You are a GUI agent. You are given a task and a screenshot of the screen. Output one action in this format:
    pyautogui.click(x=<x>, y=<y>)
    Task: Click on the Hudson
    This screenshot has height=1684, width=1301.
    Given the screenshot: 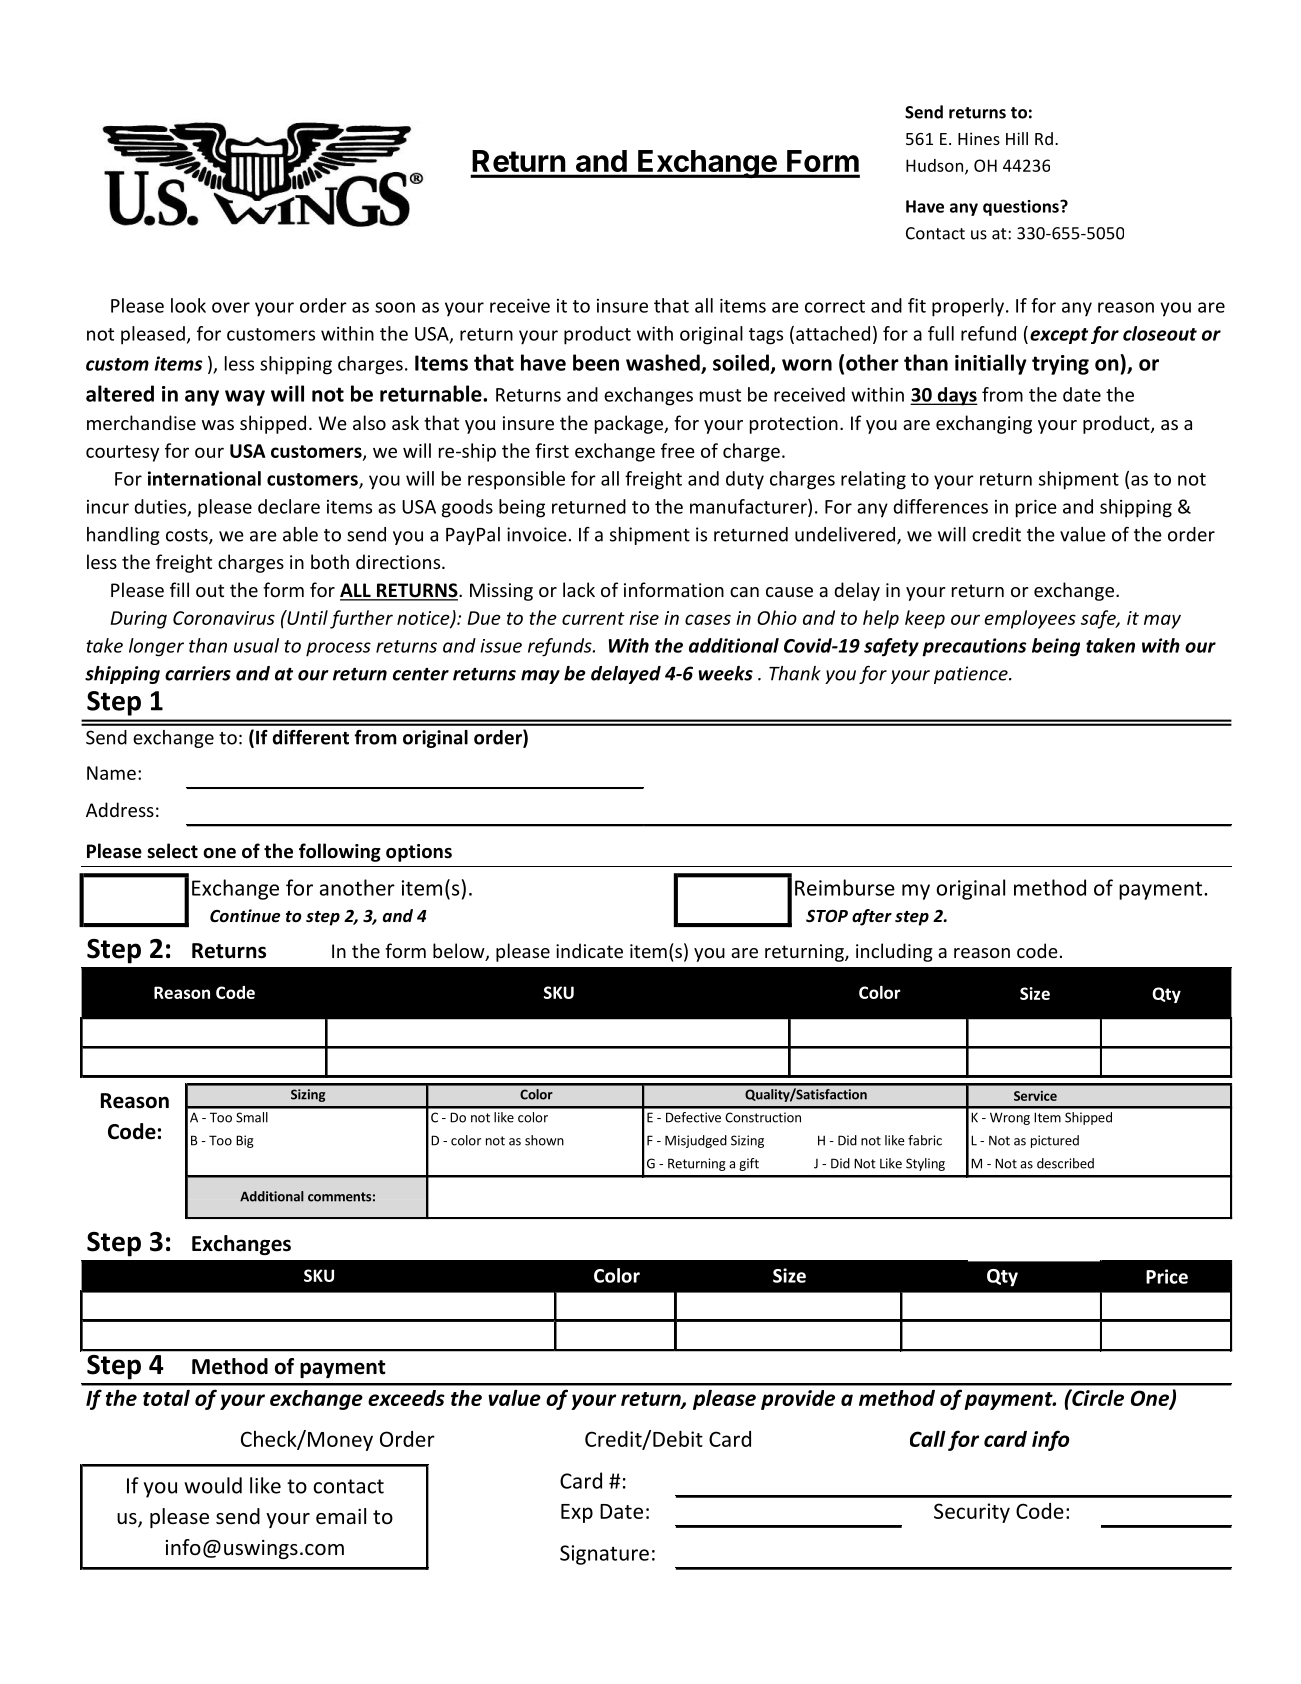 What is the action you would take?
    pyautogui.click(x=936, y=166)
